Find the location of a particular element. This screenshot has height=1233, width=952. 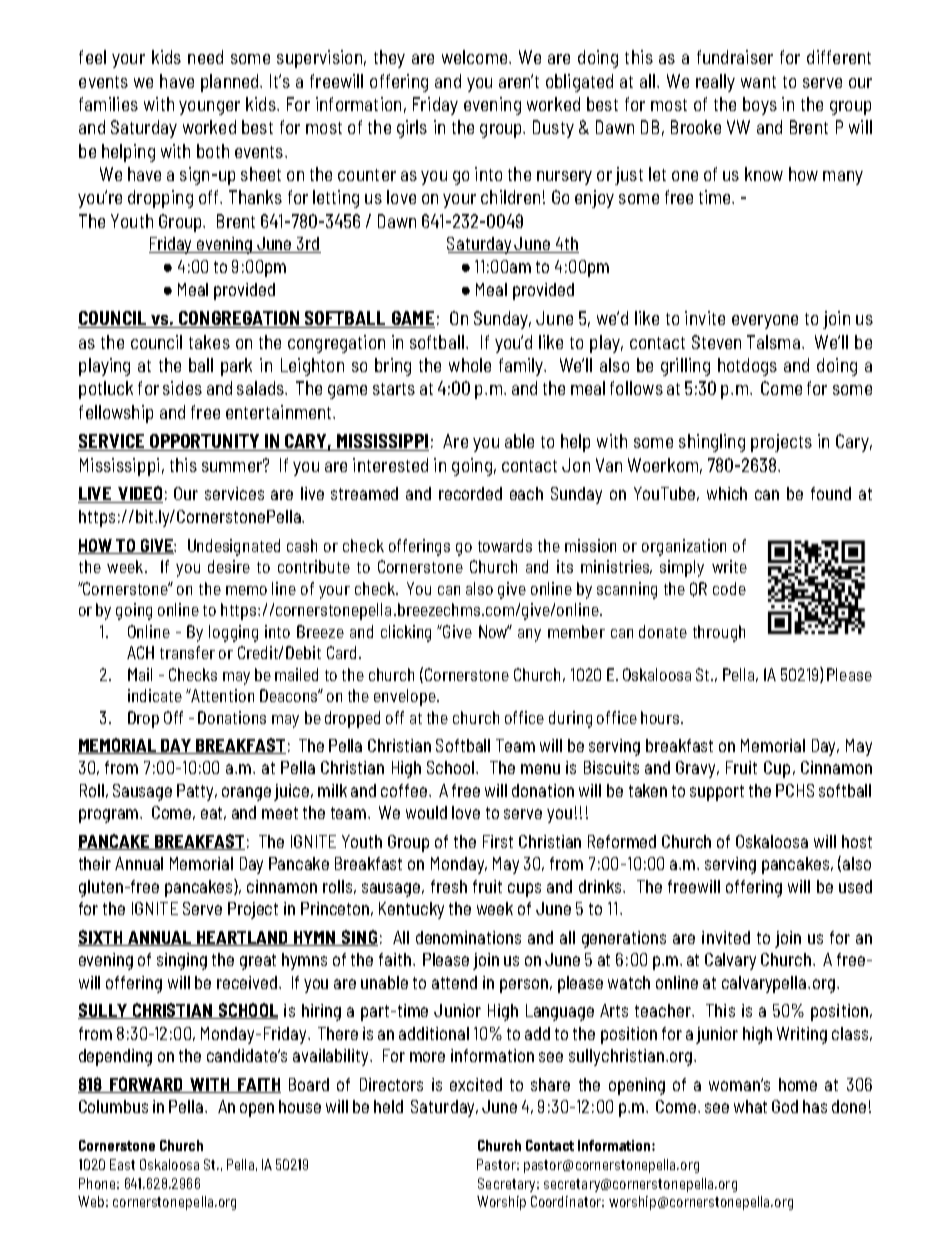

VIDEO is located at coordinates (139, 494).
